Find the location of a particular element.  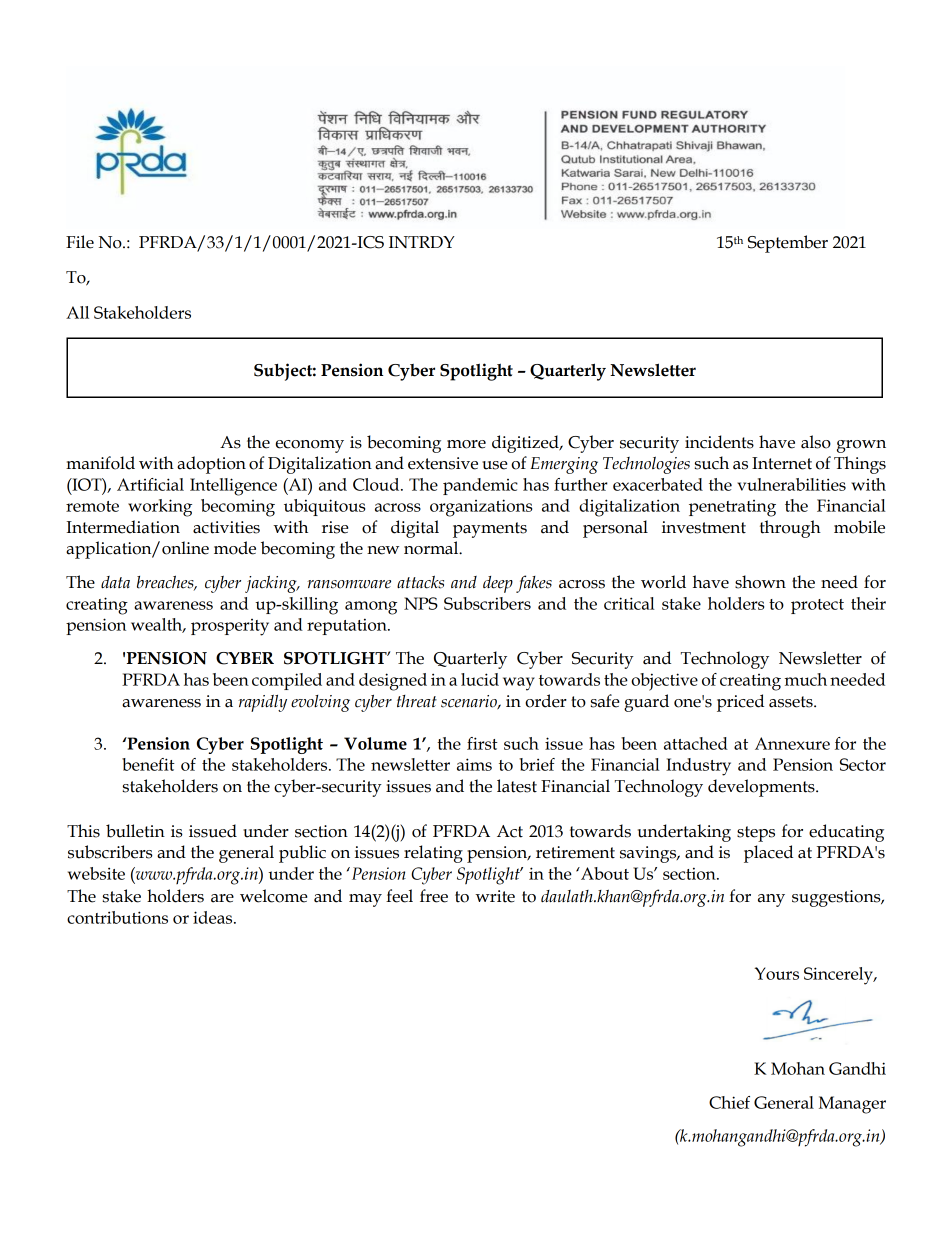

developments is located at coordinates (762, 788).
